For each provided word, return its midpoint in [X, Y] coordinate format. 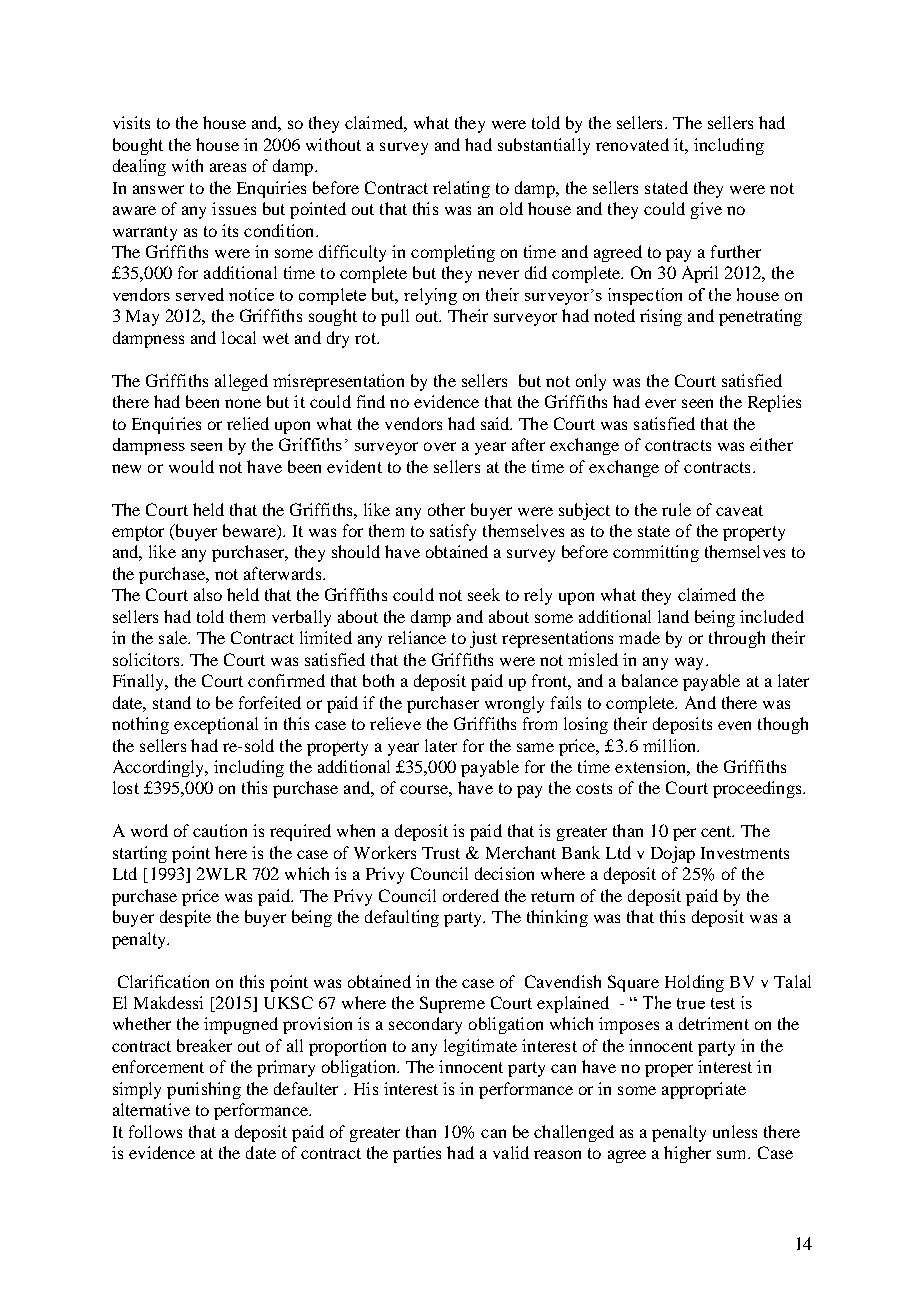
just [483, 639]
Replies [774, 403]
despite [185, 918]
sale [174, 637]
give [706, 210]
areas [228, 167]
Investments [745, 853]
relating [461, 189]
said [496, 423]
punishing [204, 1090]
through [737, 639]
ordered [471, 895]
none [243, 403]
